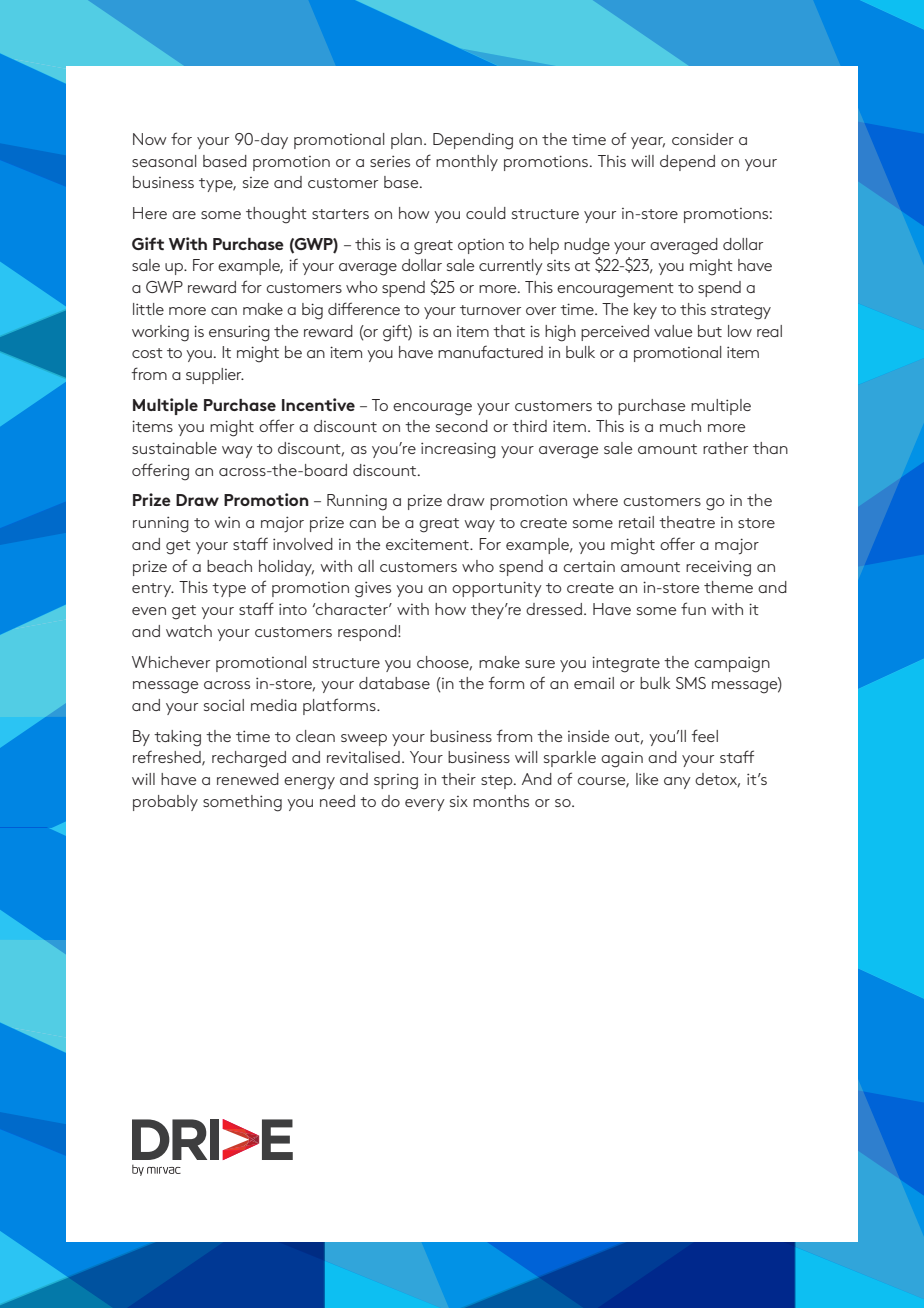 The image size is (924, 1308). Describe the element at coordinates (458, 779) in the screenshot. I see `their` at that location.
